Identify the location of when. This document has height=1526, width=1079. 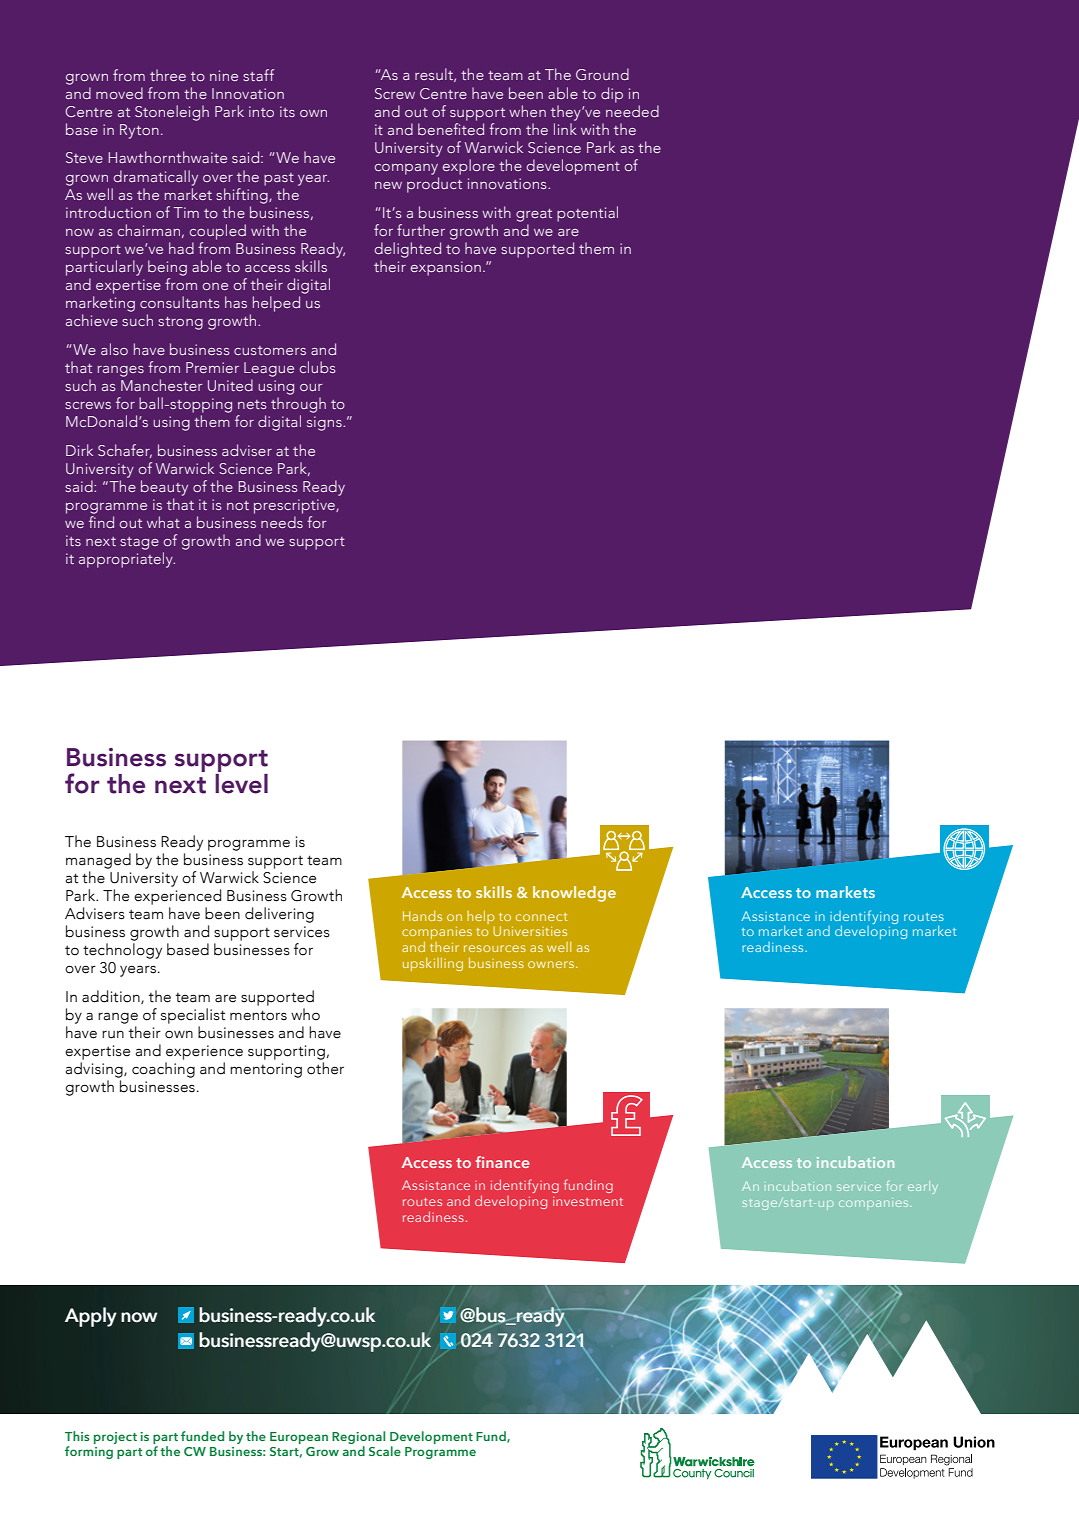
(527, 111).
